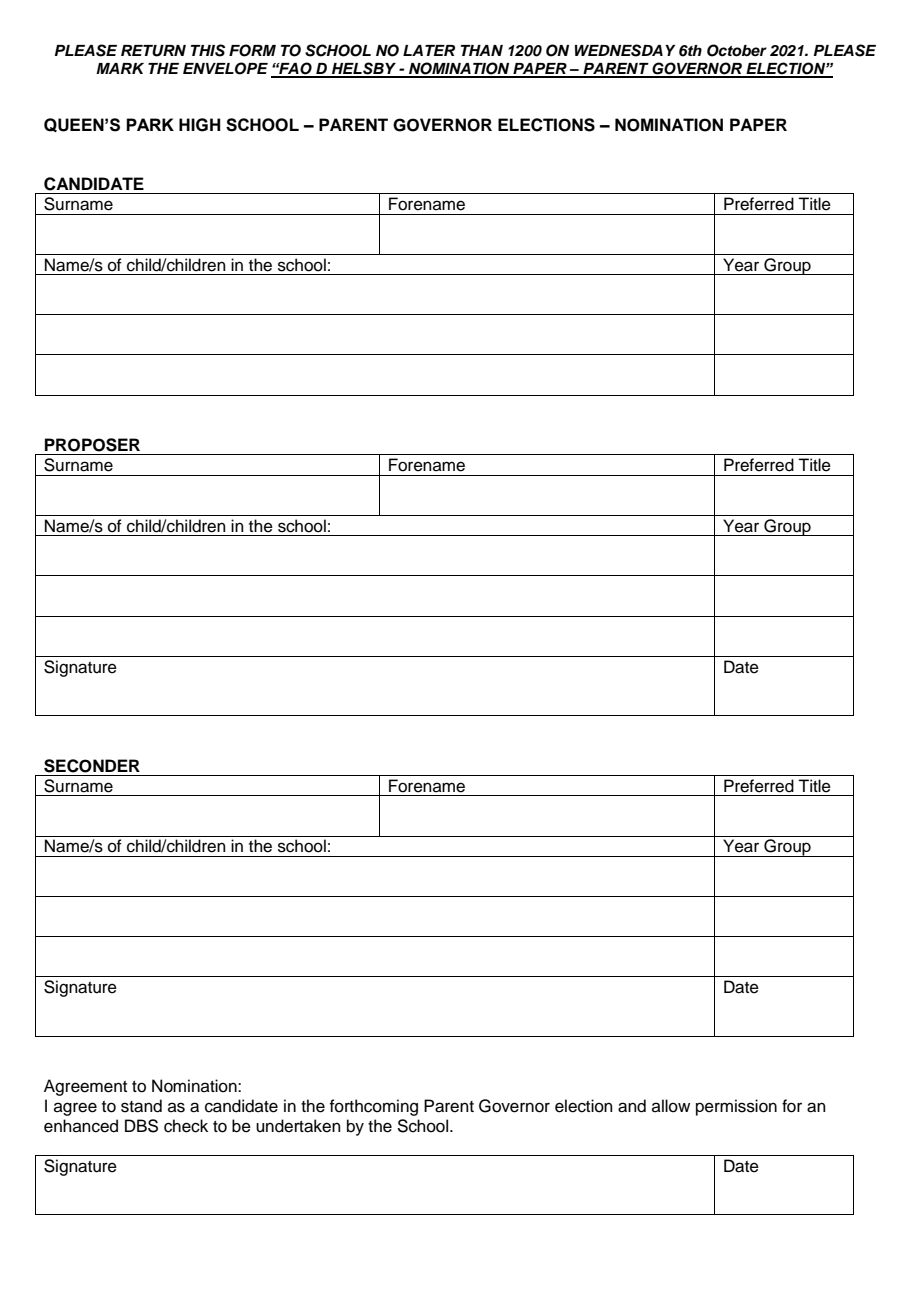 This screenshot has width=924, height=1308. Describe the element at coordinates (671, 1106) in the screenshot. I see `allow` at that location.
